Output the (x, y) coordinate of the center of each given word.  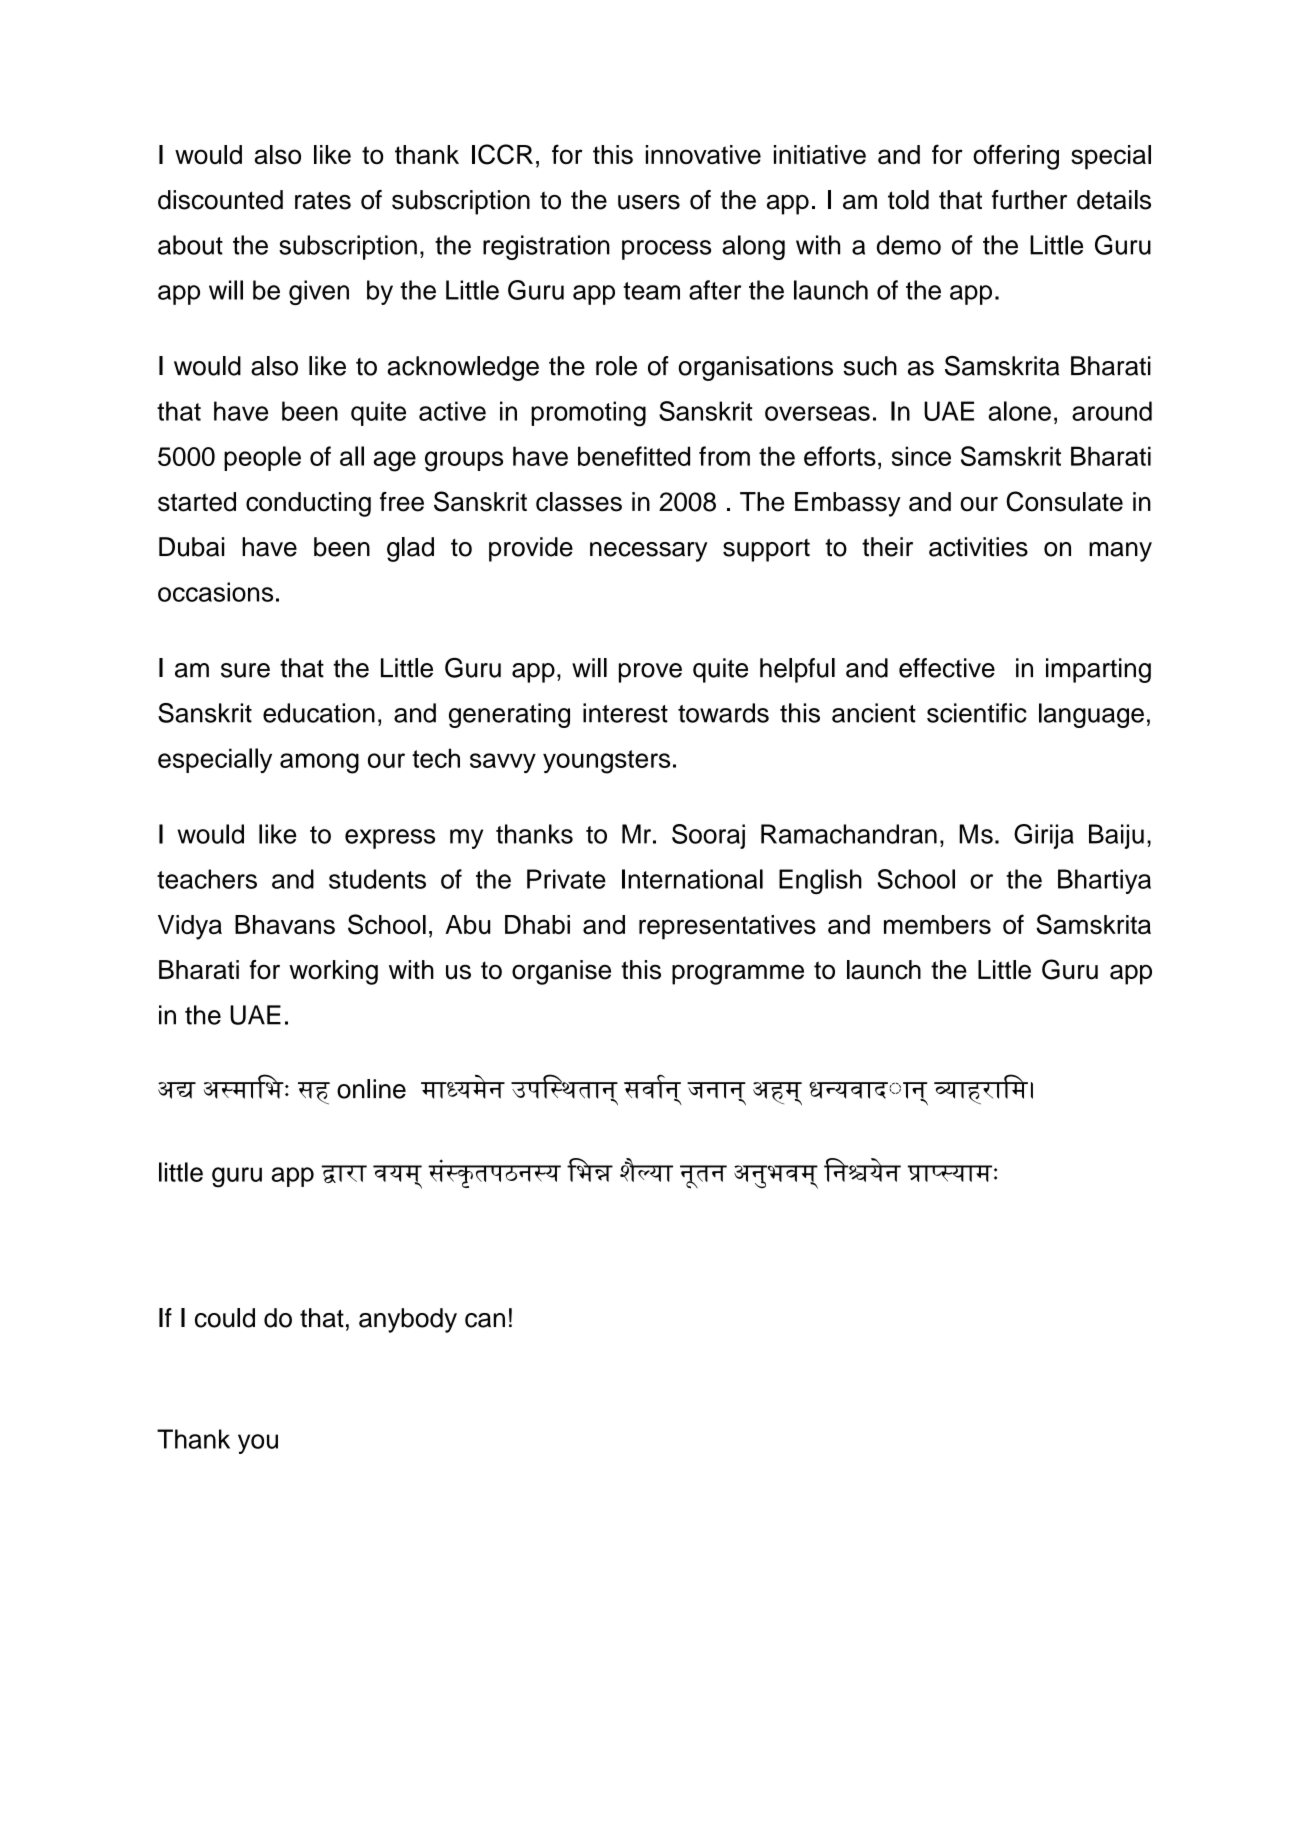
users (649, 202)
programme (738, 974)
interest (625, 713)
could (225, 1318)
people (262, 458)
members (937, 924)
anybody (408, 1320)
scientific (977, 713)
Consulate (1064, 501)
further (1029, 200)
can (485, 1320)
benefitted (634, 456)
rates (323, 200)
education (319, 713)
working (333, 972)
